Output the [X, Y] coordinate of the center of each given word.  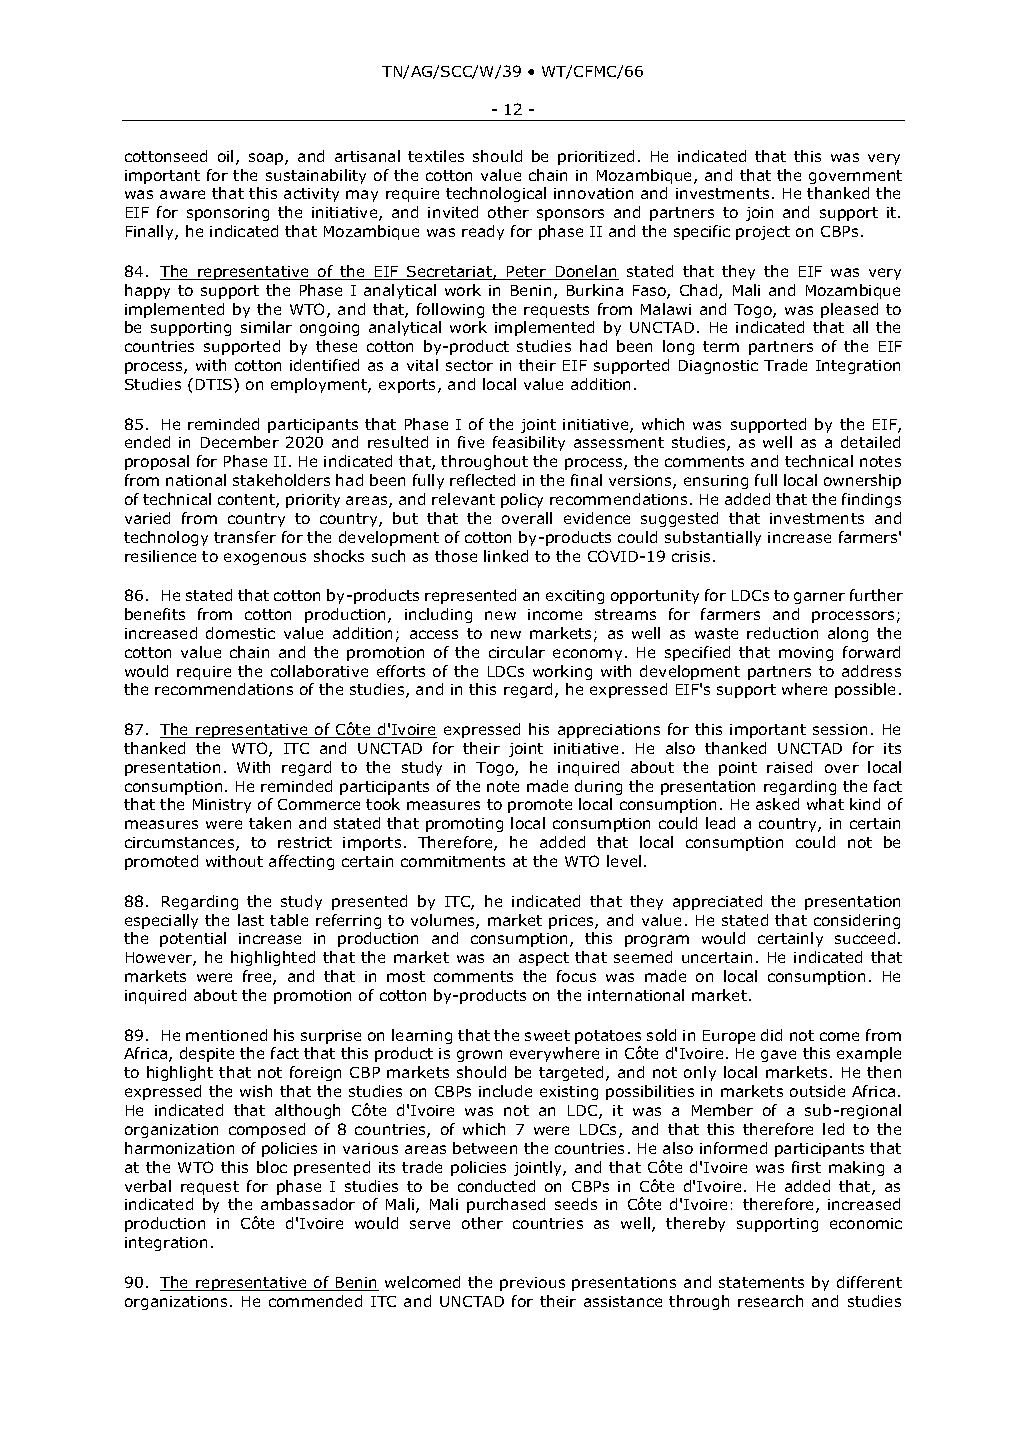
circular [517, 652]
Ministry [222, 806]
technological [496, 194]
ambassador [308, 1204]
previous [532, 1284]
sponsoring [228, 214]
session [840, 729]
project [763, 233]
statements [761, 1282]
